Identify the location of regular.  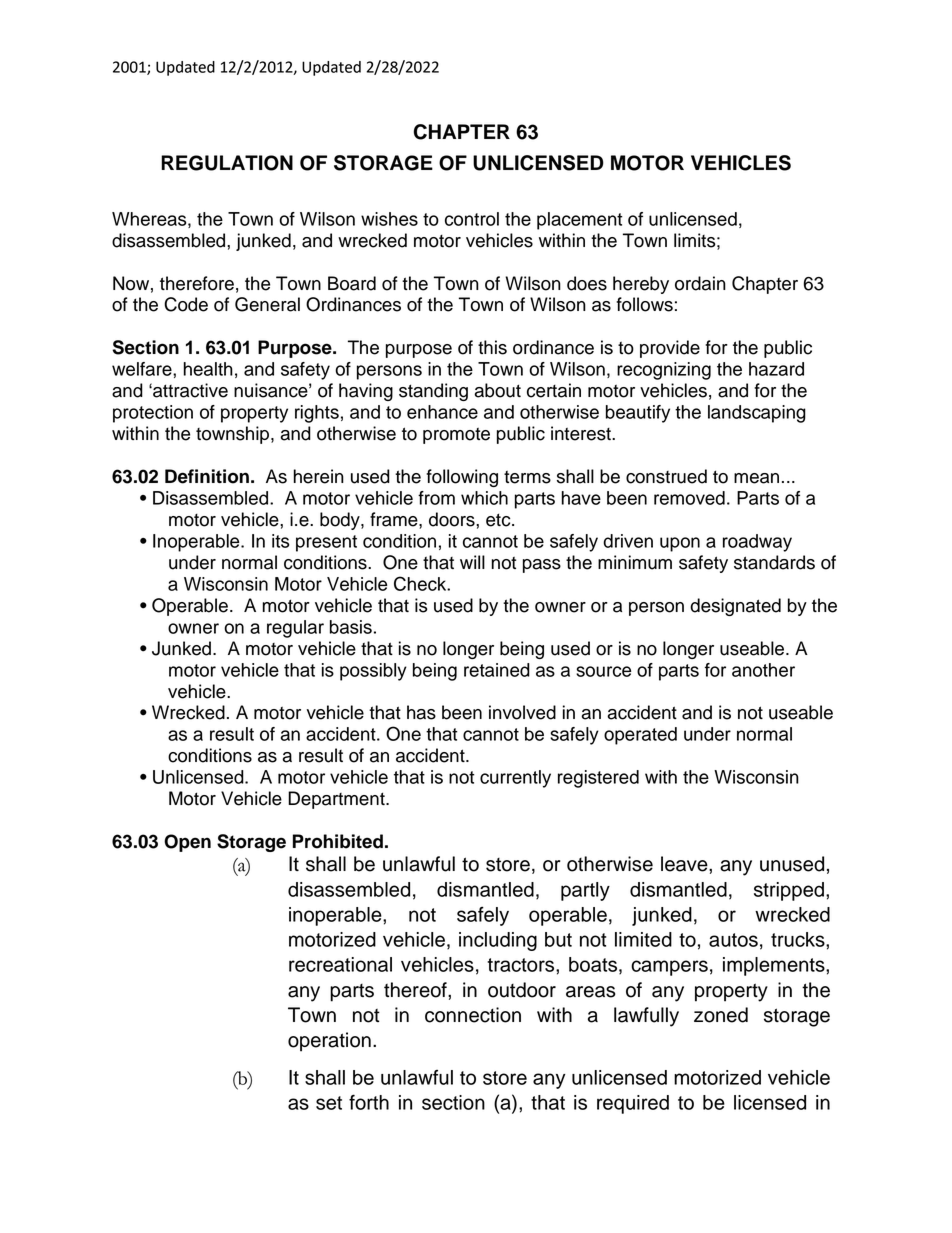
(295, 629).
